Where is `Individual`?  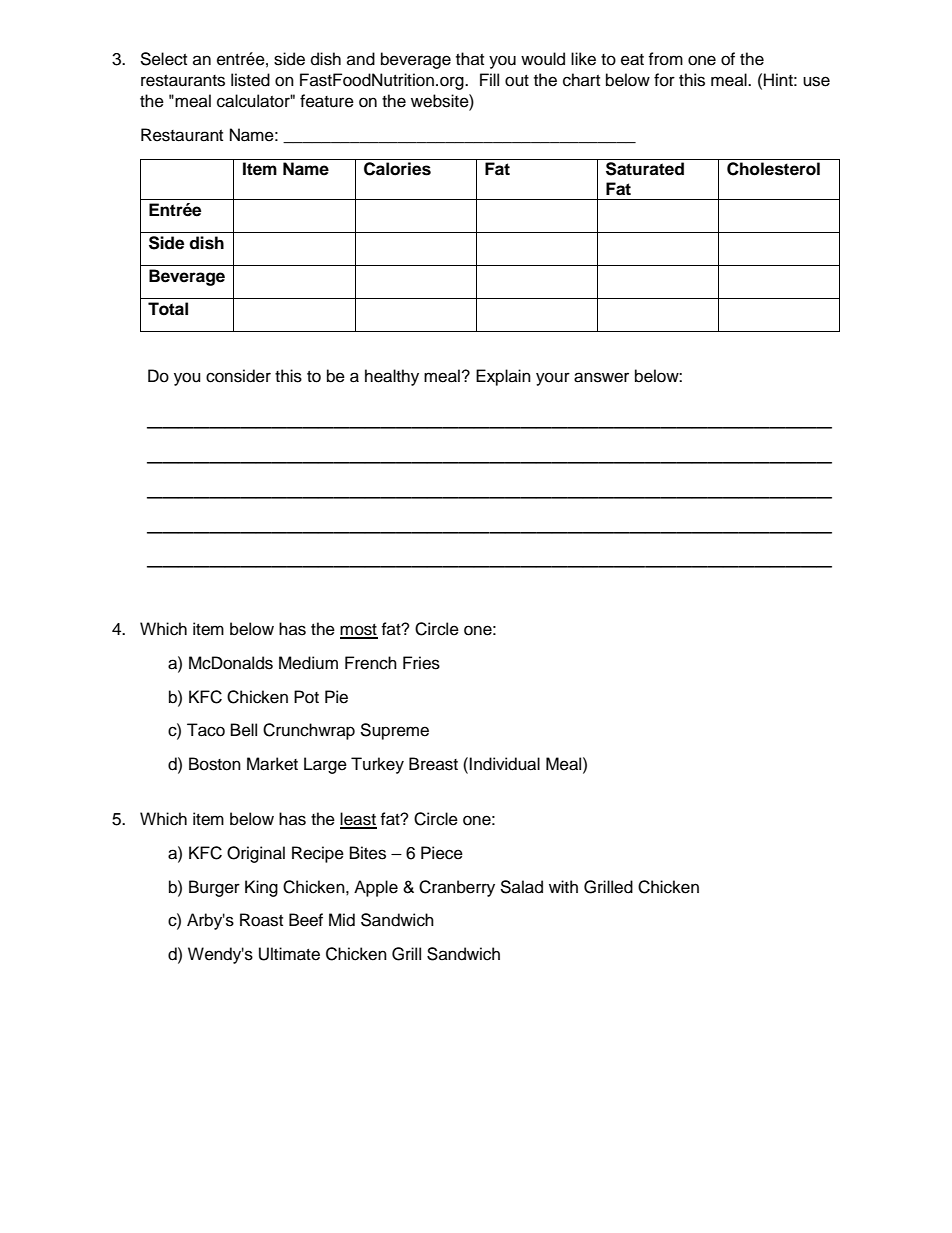 Individual is located at coordinates (504, 764).
